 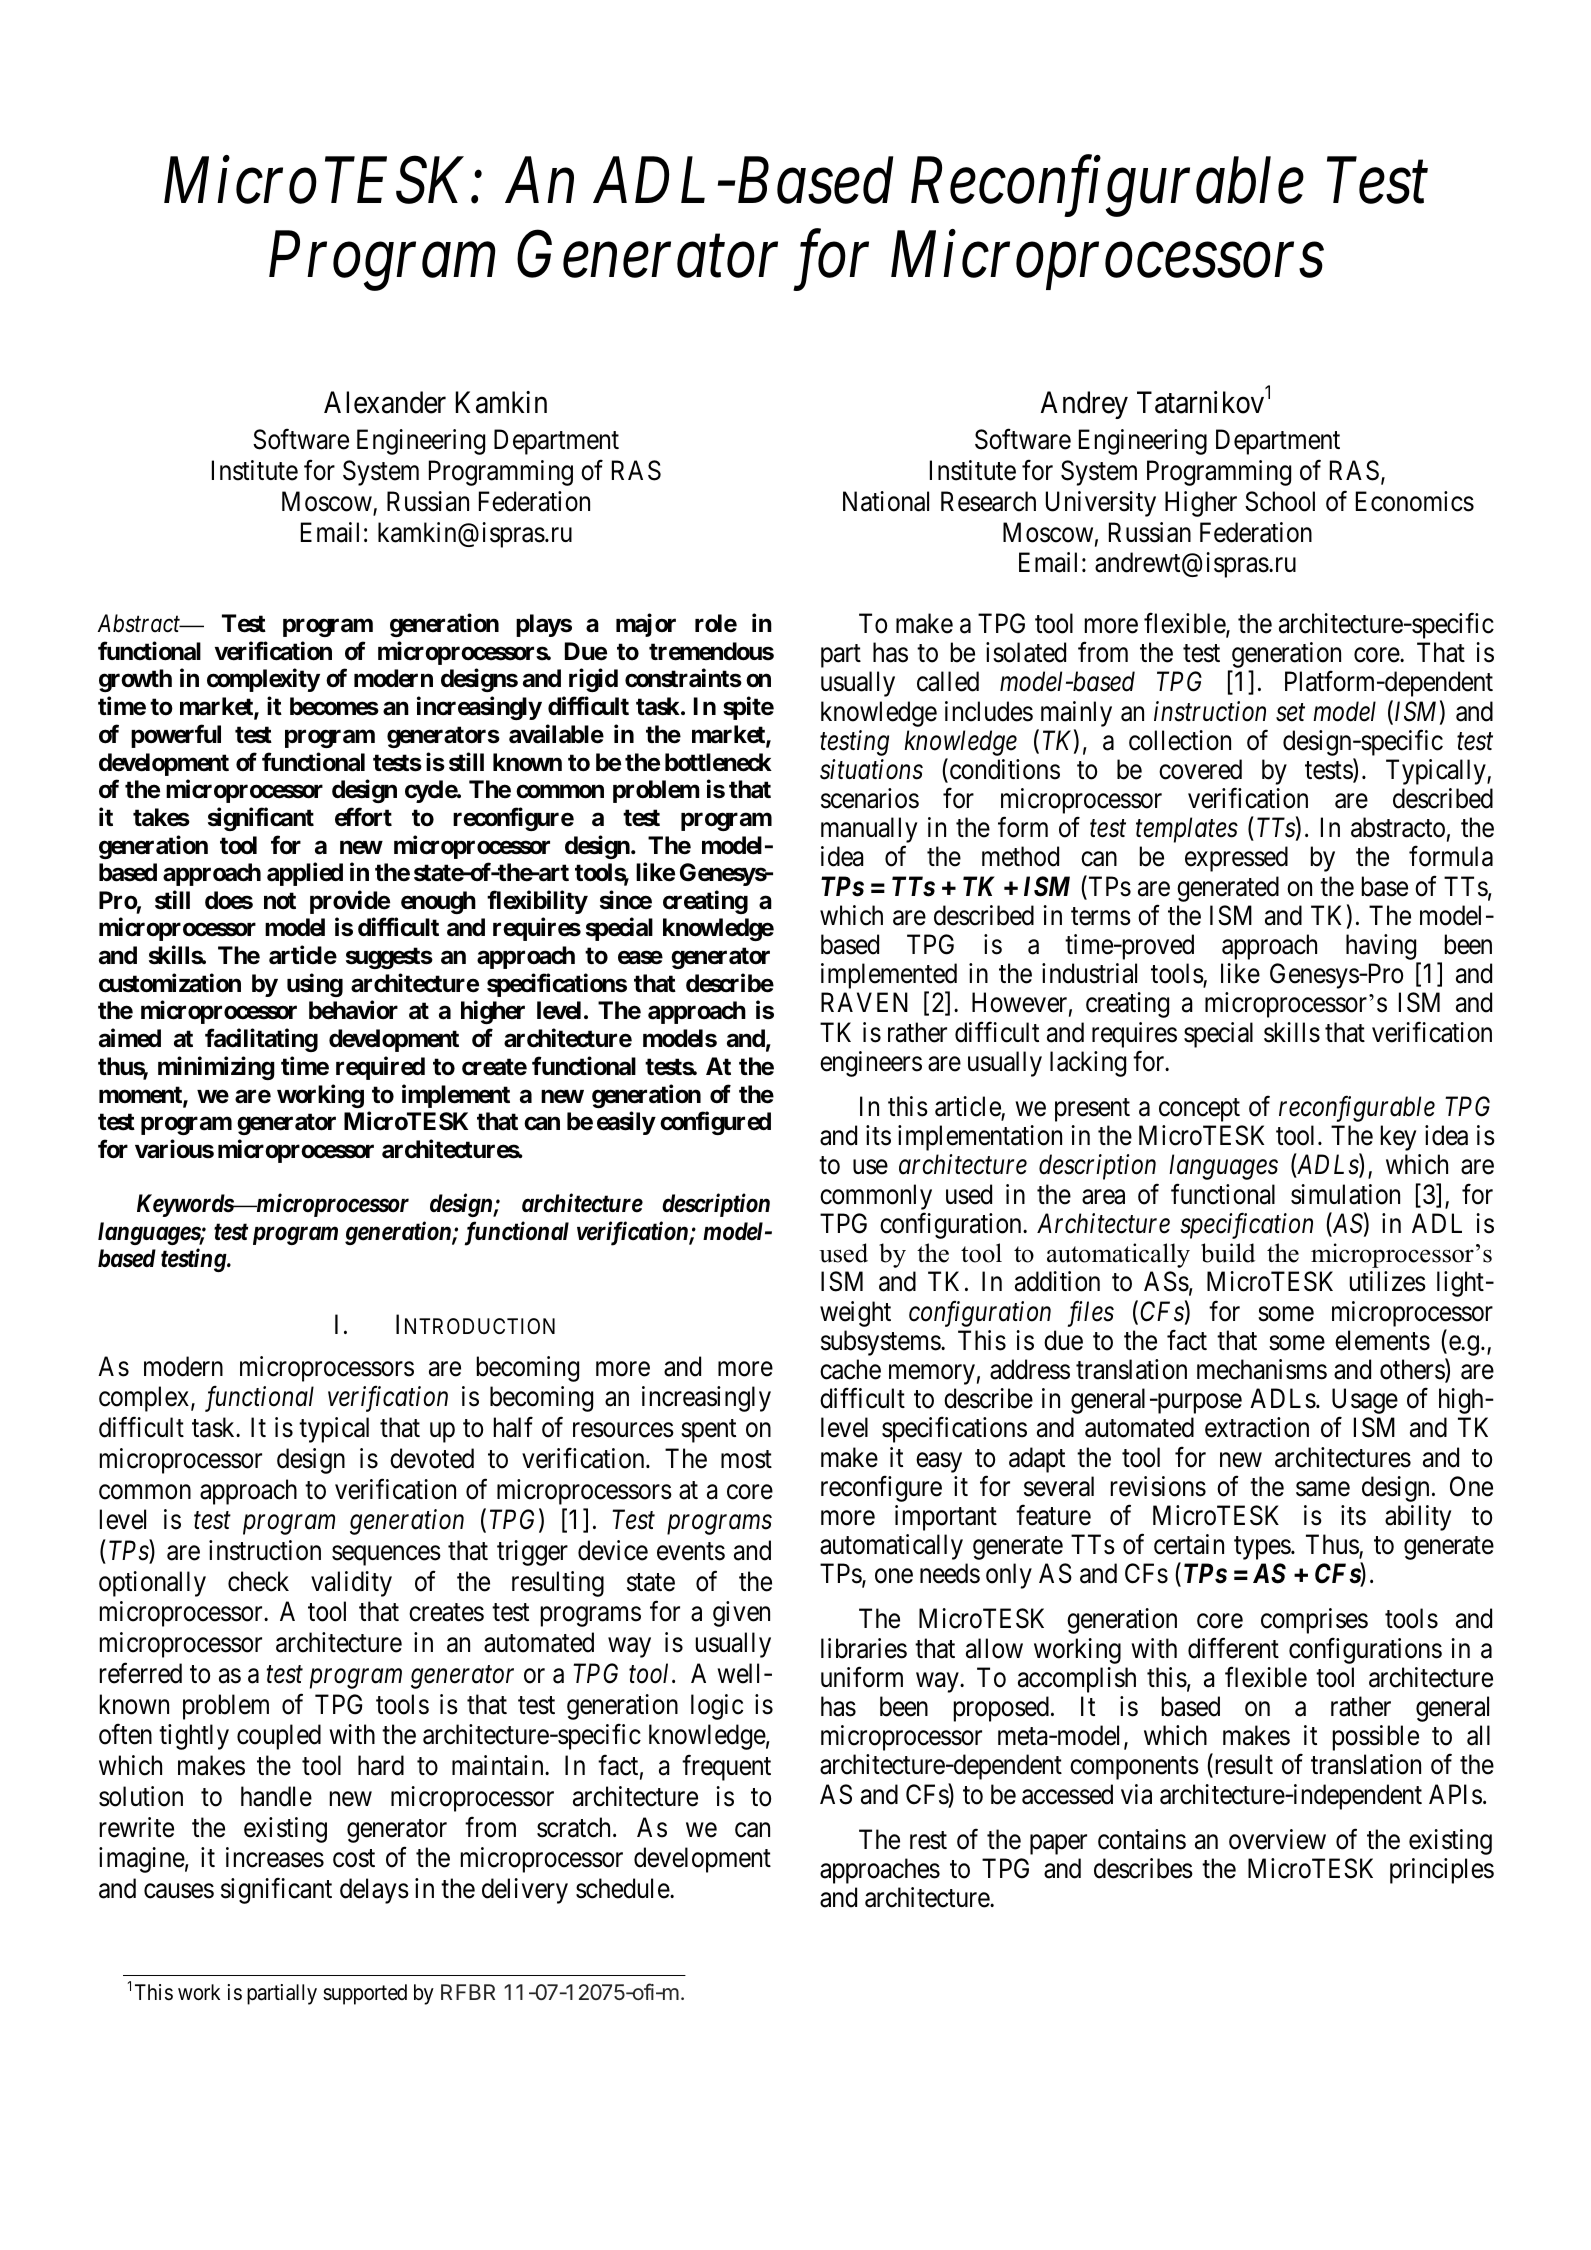 What do you see at coordinates (141, 1096) in the image?
I see `moment` at bounding box center [141, 1096].
